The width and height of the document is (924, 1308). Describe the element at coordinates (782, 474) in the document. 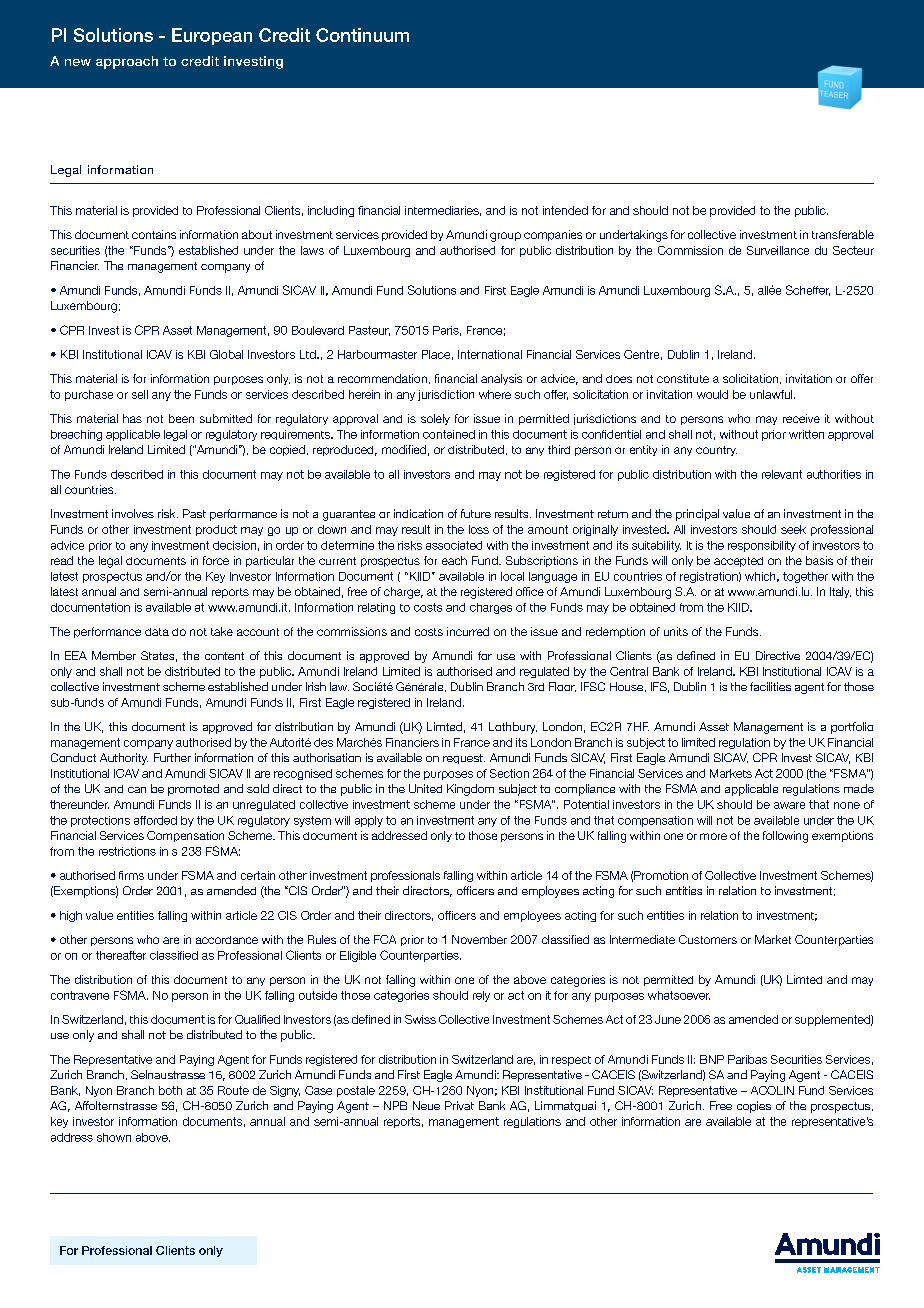

I see `relevant` at that location.
